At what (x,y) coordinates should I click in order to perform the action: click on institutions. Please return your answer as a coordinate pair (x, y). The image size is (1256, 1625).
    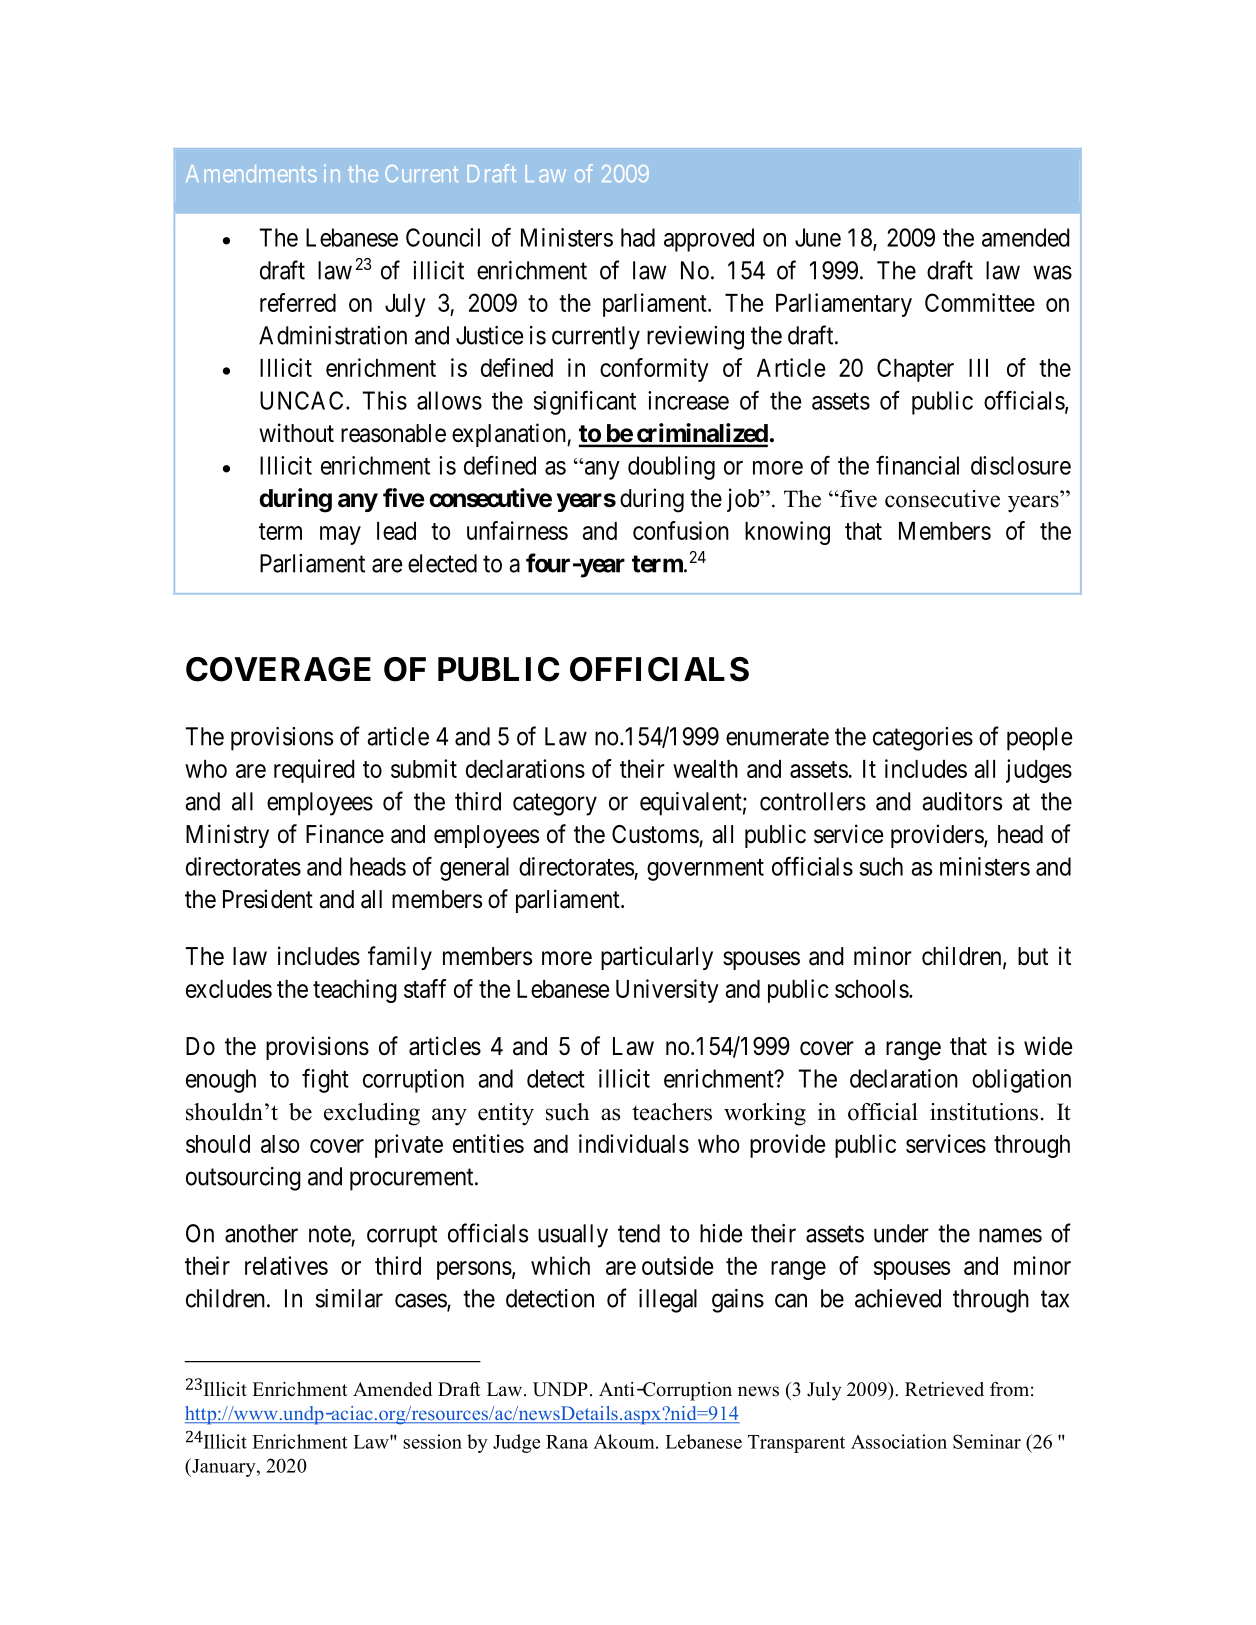
    Looking at the image, I should click on (984, 1112).
